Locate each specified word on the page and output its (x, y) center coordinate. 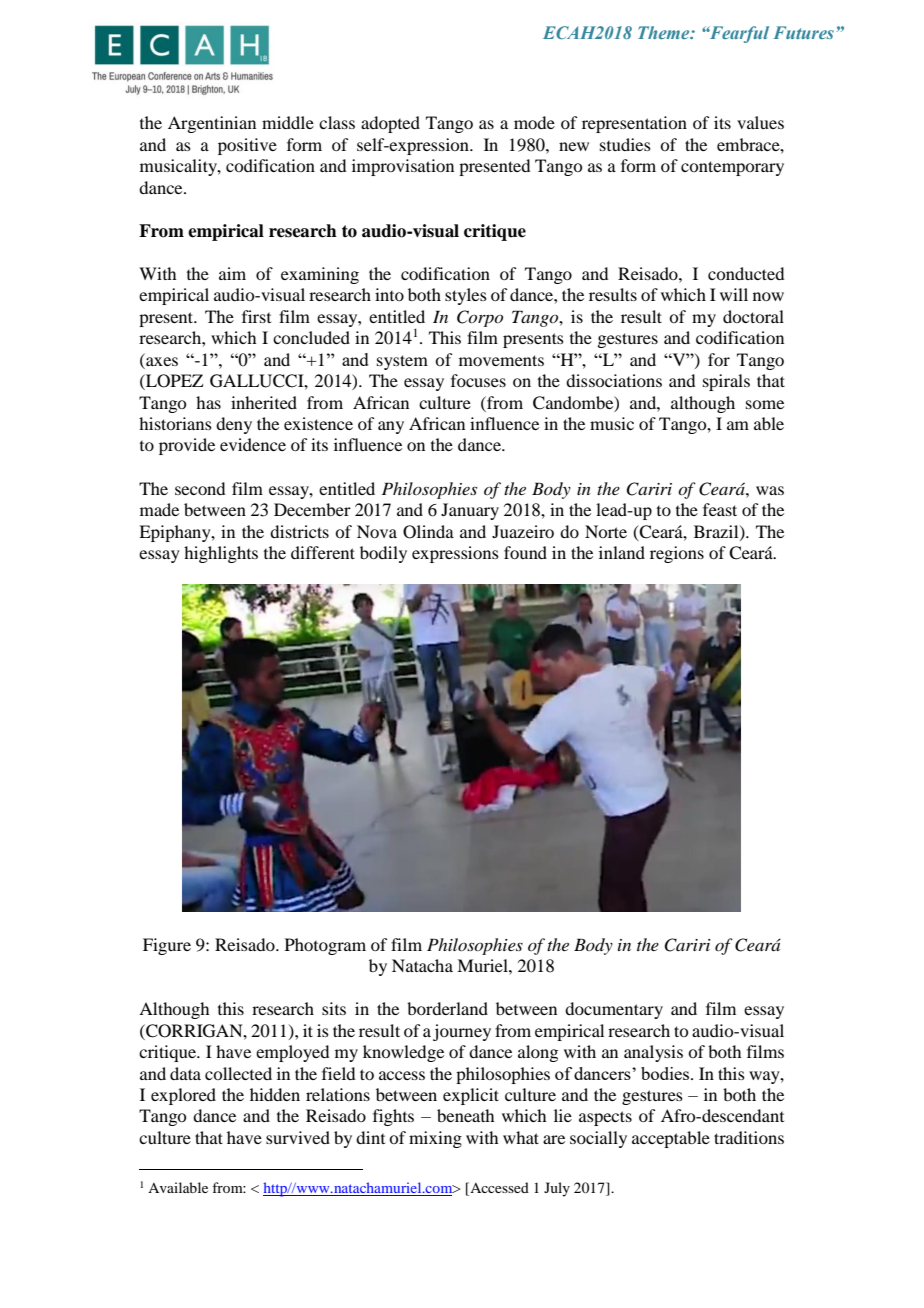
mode (534, 122)
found (525, 552)
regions (677, 554)
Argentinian (212, 124)
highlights (221, 554)
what (521, 1137)
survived (298, 1137)
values (760, 122)
